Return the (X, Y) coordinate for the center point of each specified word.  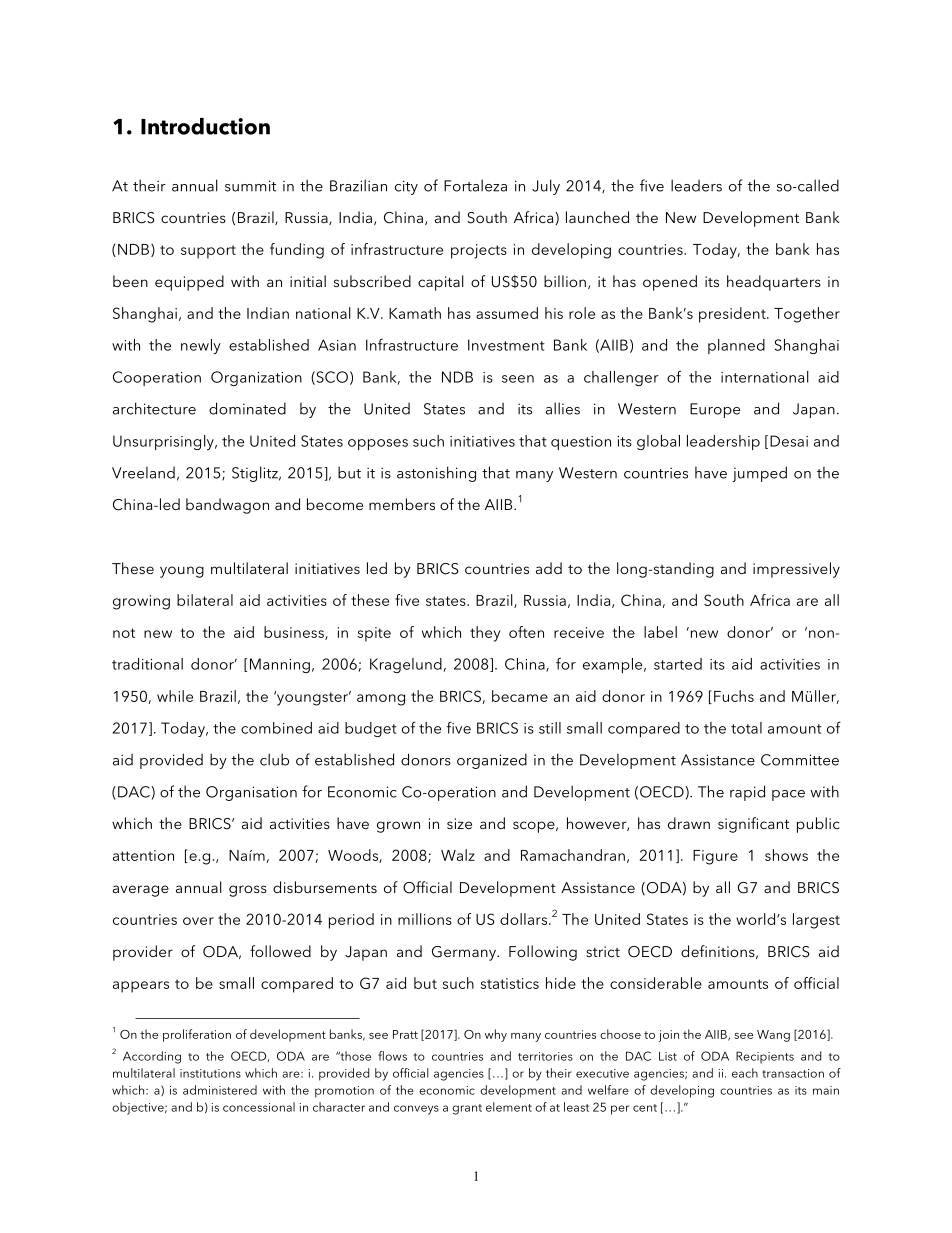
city (406, 187)
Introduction (205, 126)
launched (597, 217)
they (485, 634)
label (660, 632)
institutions (210, 1073)
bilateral (205, 600)
